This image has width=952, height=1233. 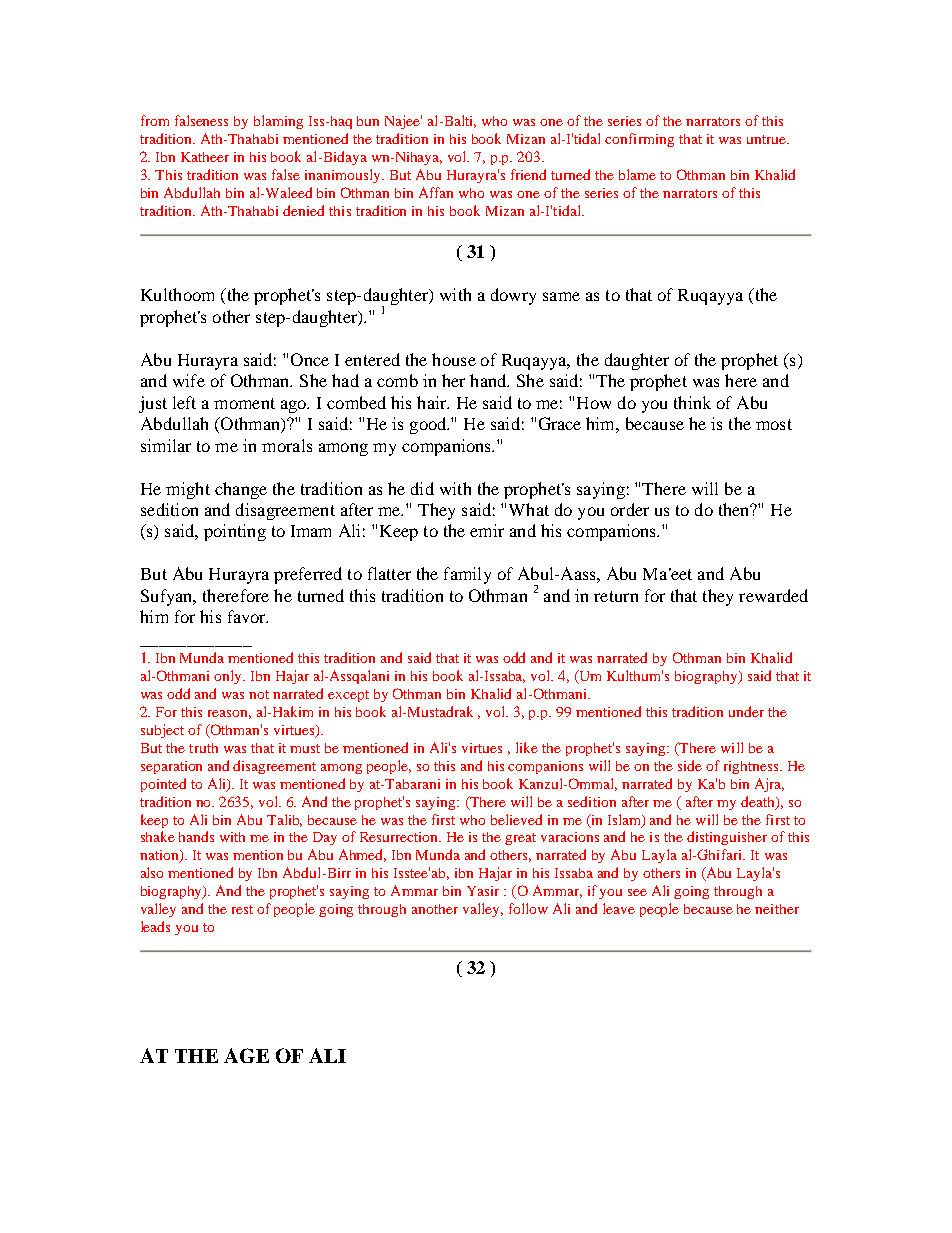 What do you see at coordinates (278, 122) in the image?
I see `blaming` at bounding box center [278, 122].
